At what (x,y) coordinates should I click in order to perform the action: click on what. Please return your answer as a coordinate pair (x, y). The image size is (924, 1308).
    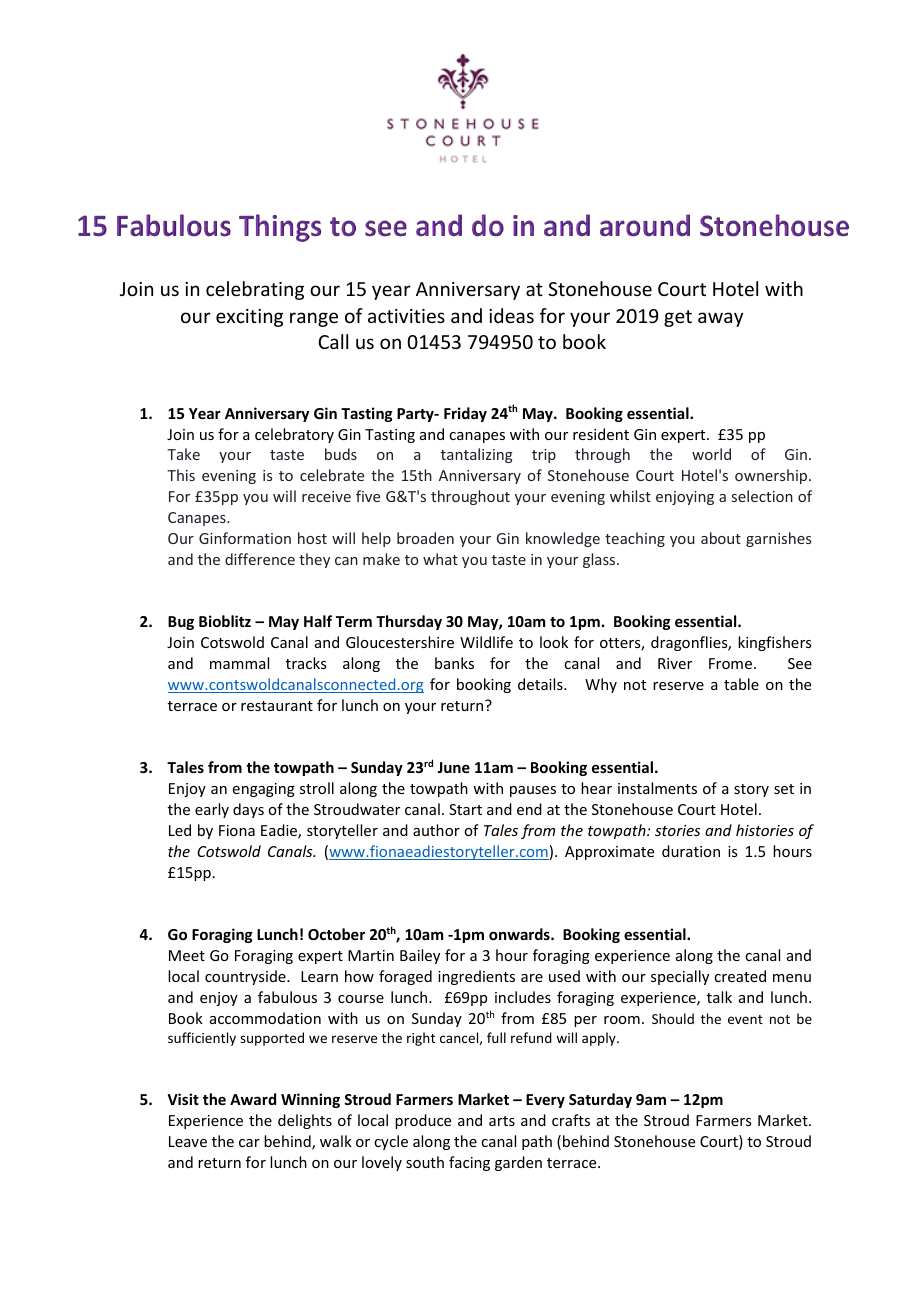
    Looking at the image, I should click on (440, 559).
